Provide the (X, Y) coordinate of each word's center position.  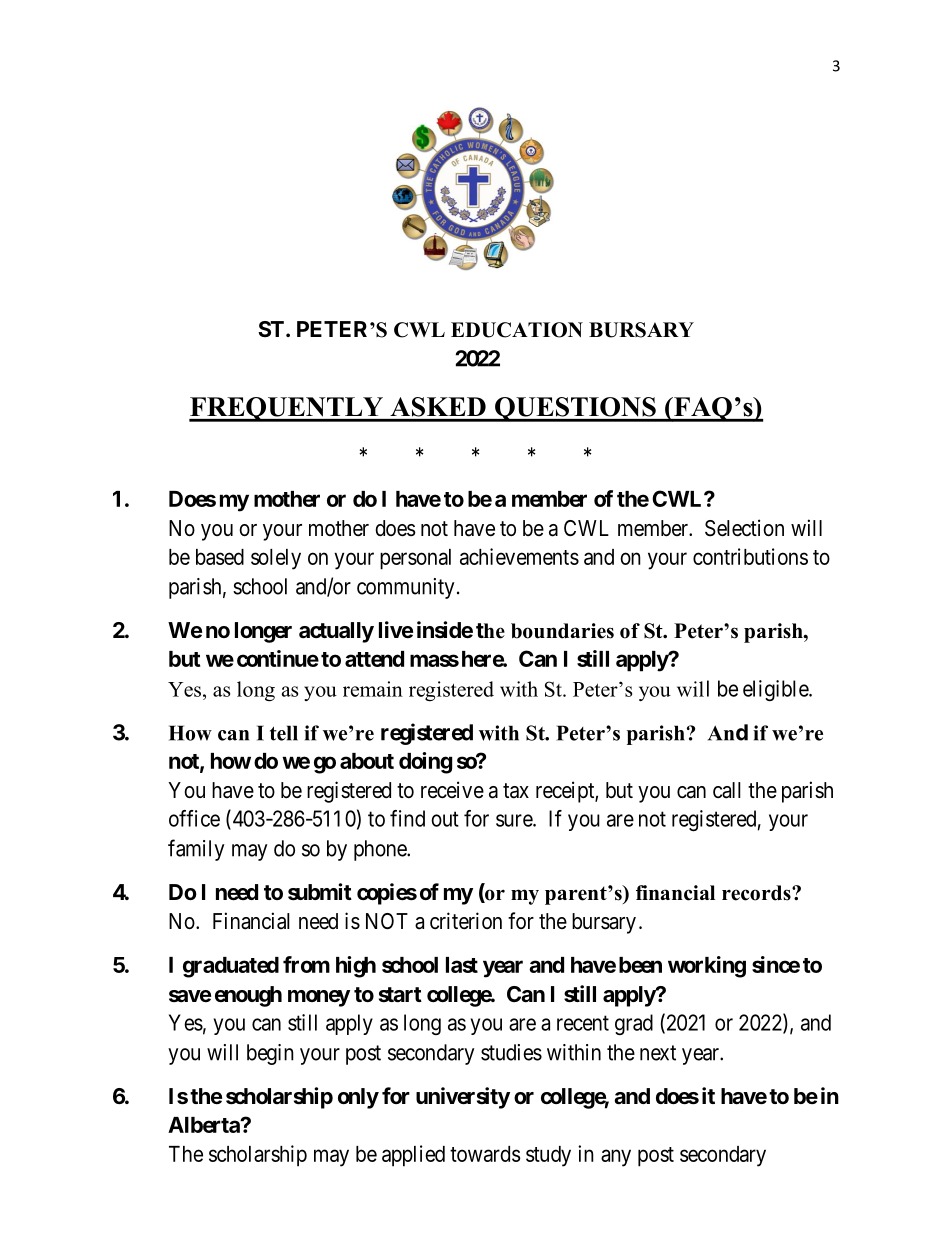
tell (284, 733)
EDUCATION (517, 330)
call (727, 790)
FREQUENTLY (287, 409)
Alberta (205, 1125)
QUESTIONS (575, 409)
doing (425, 763)
